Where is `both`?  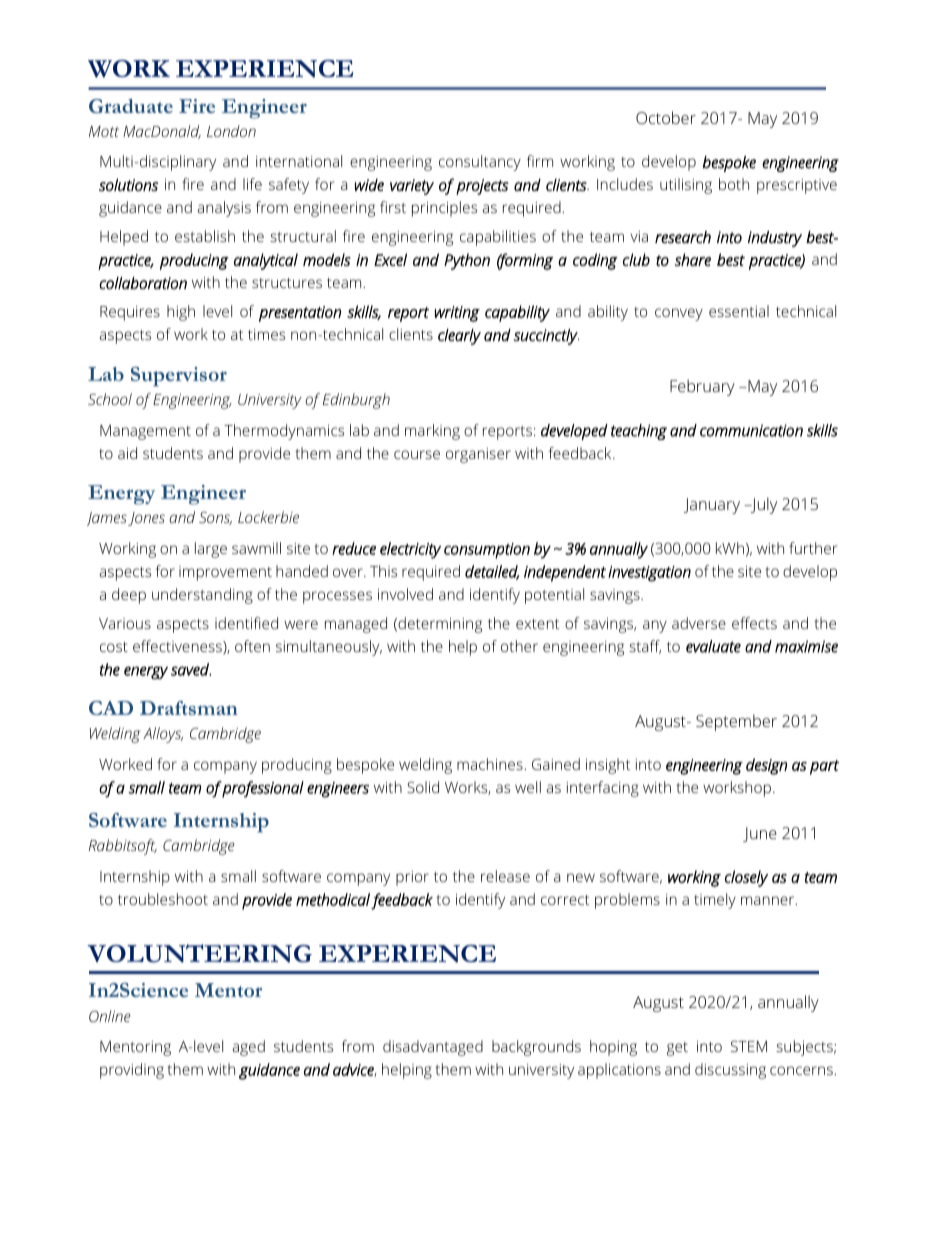 both is located at coordinates (734, 184).
